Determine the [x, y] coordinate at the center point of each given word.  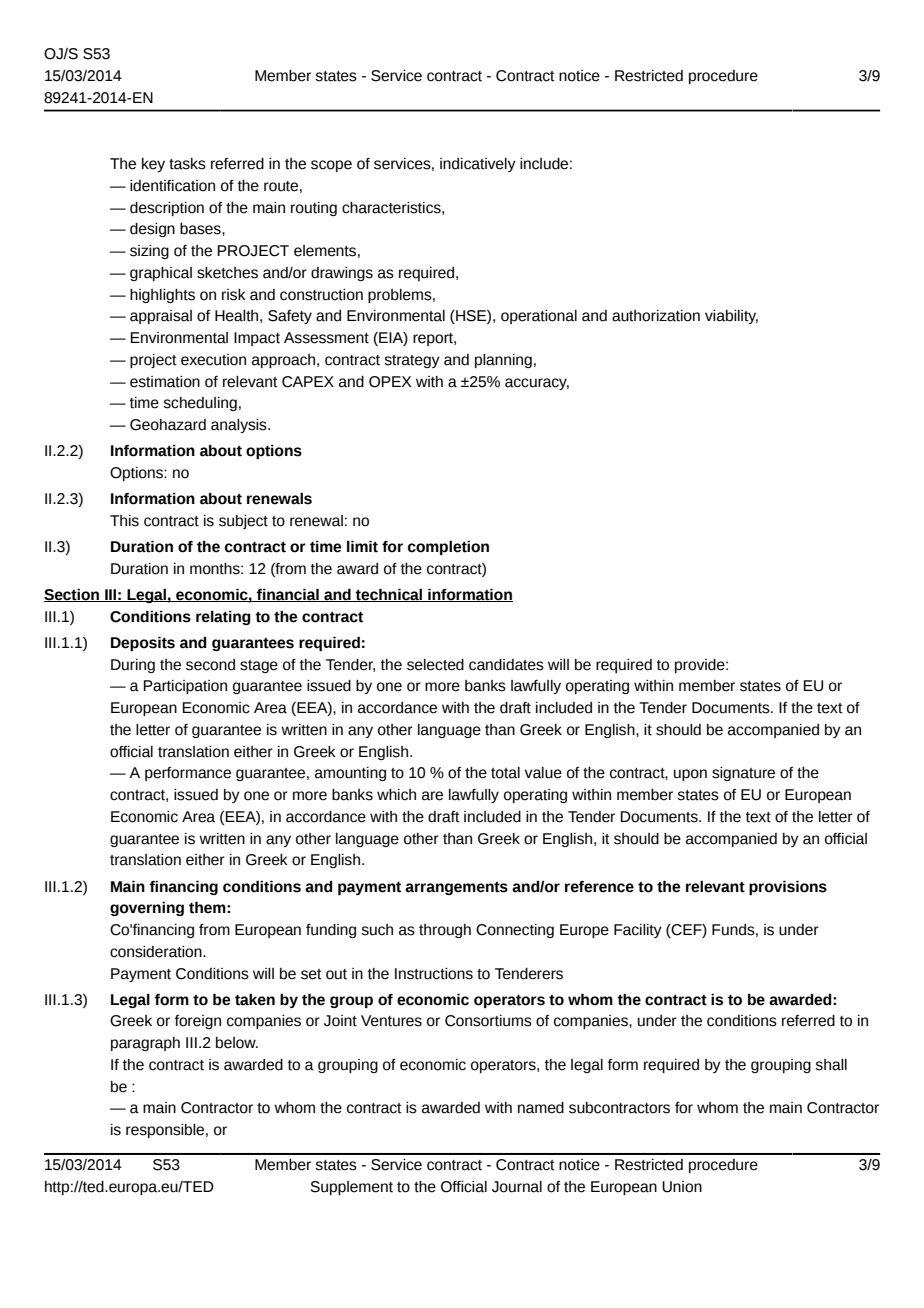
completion [448, 547]
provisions [788, 887]
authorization [656, 316]
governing [147, 908]
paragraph [145, 1044]
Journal [517, 1187]
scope [331, 166]
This [124, 521]
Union [682, 1187]
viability [731, 317]
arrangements [456, 888]
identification [172, 186]
